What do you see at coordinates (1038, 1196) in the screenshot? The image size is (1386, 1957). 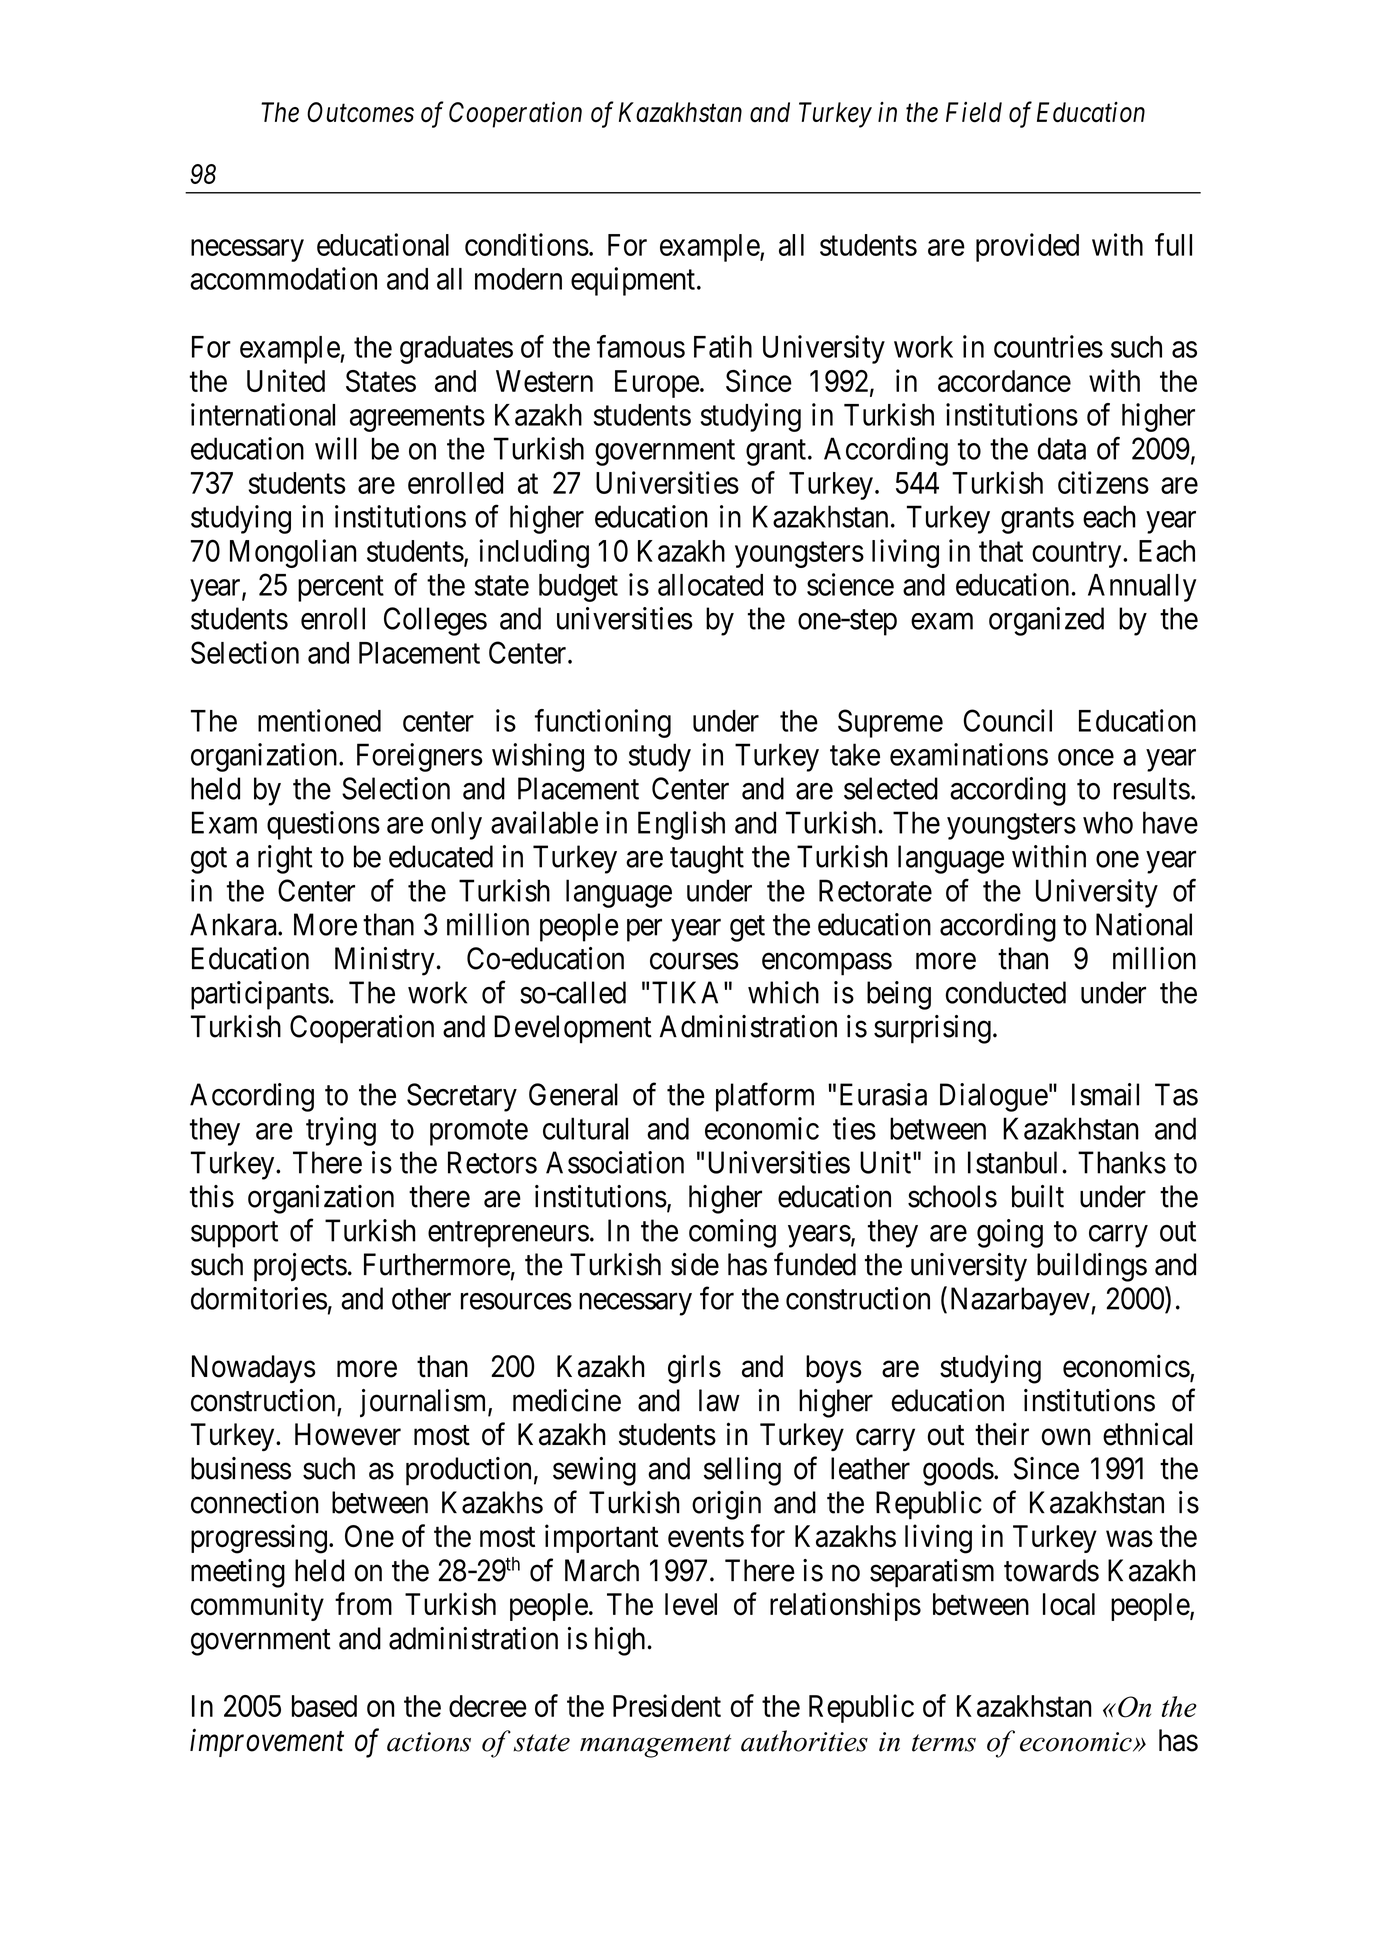 I see `built` at bounding box center [1038, 1196].
